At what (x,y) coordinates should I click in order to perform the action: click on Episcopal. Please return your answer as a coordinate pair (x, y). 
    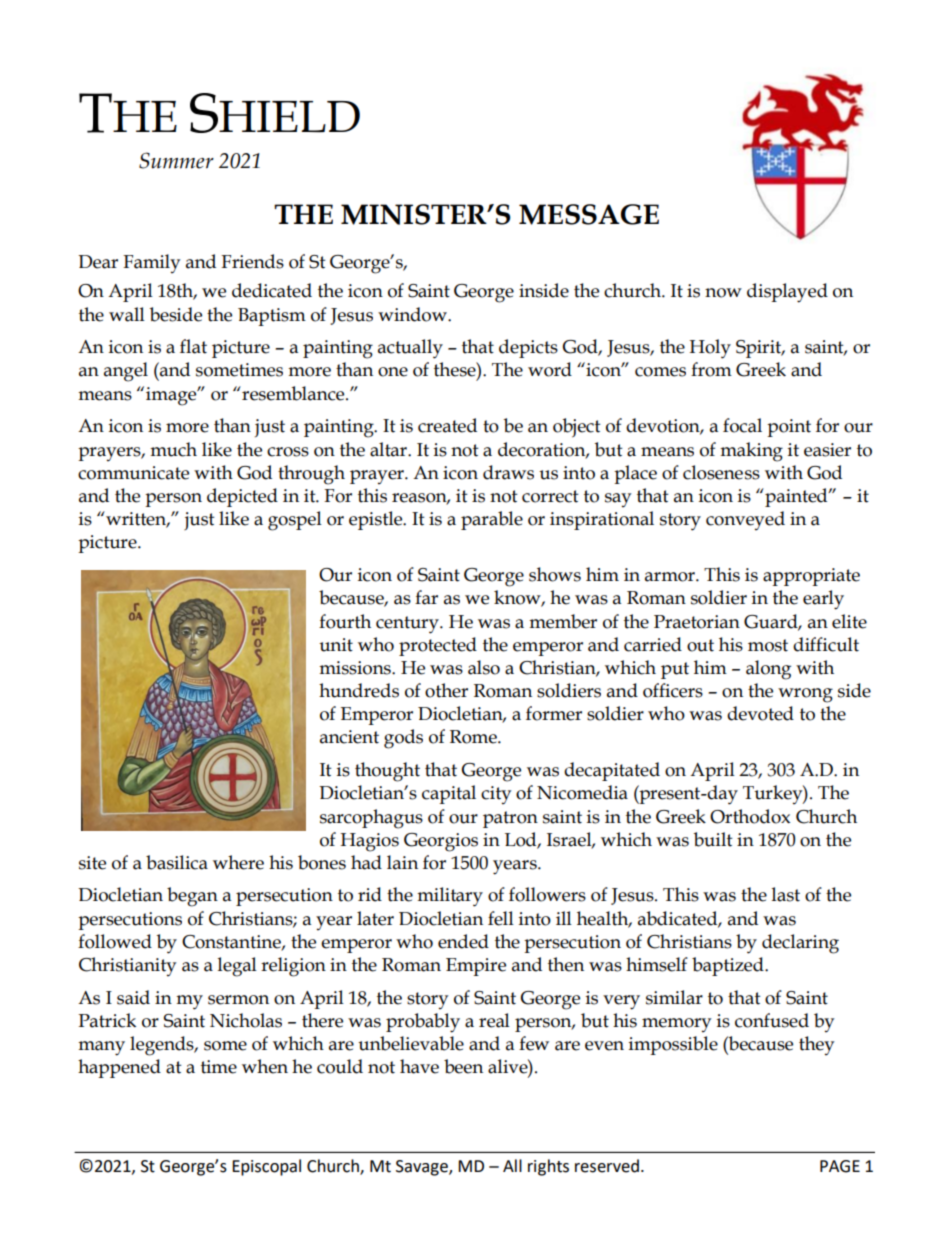
    Looking at the image, I should click on (266, 1167).
